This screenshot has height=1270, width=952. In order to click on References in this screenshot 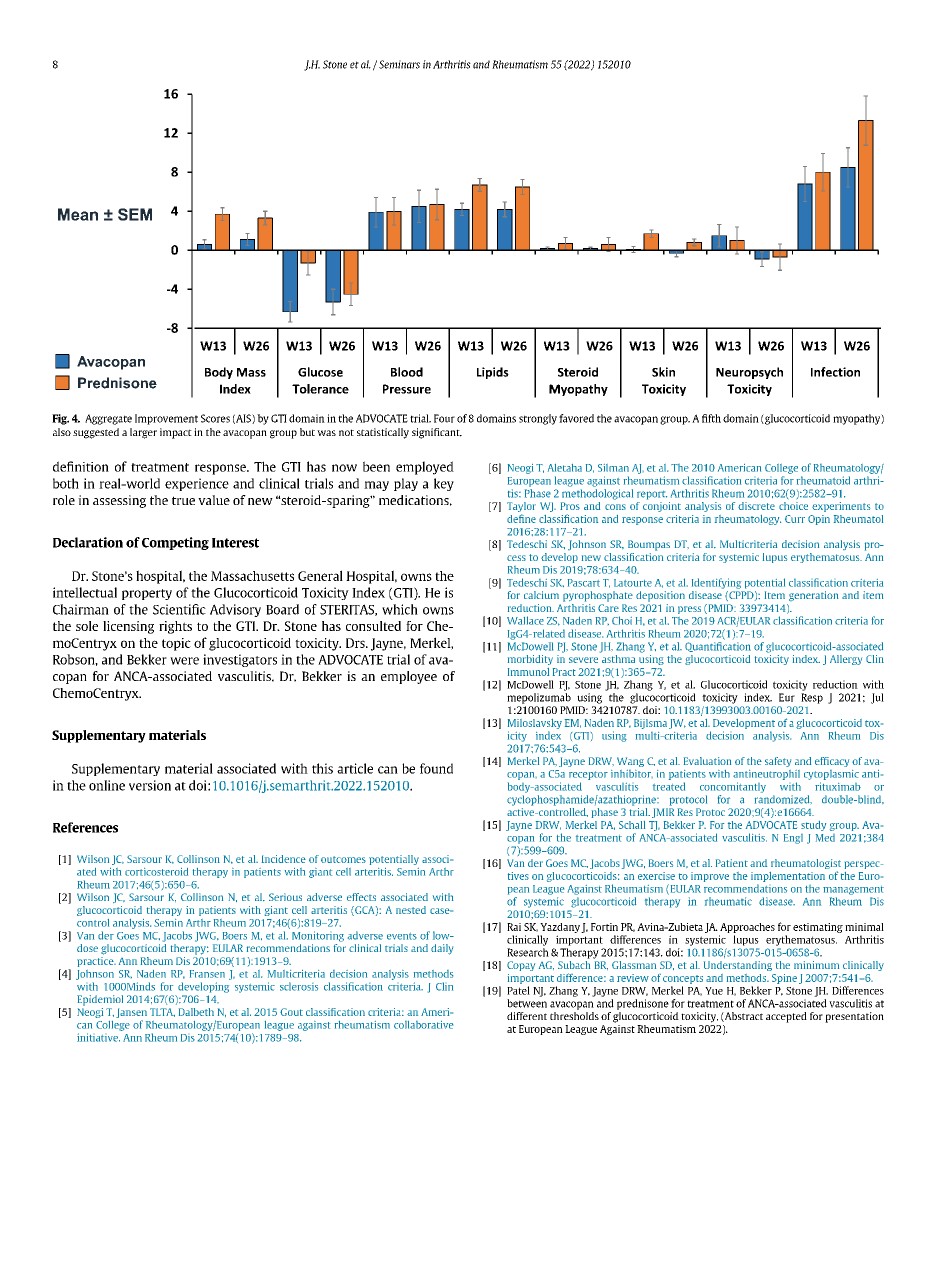, I will do `click(85, 827)`.
